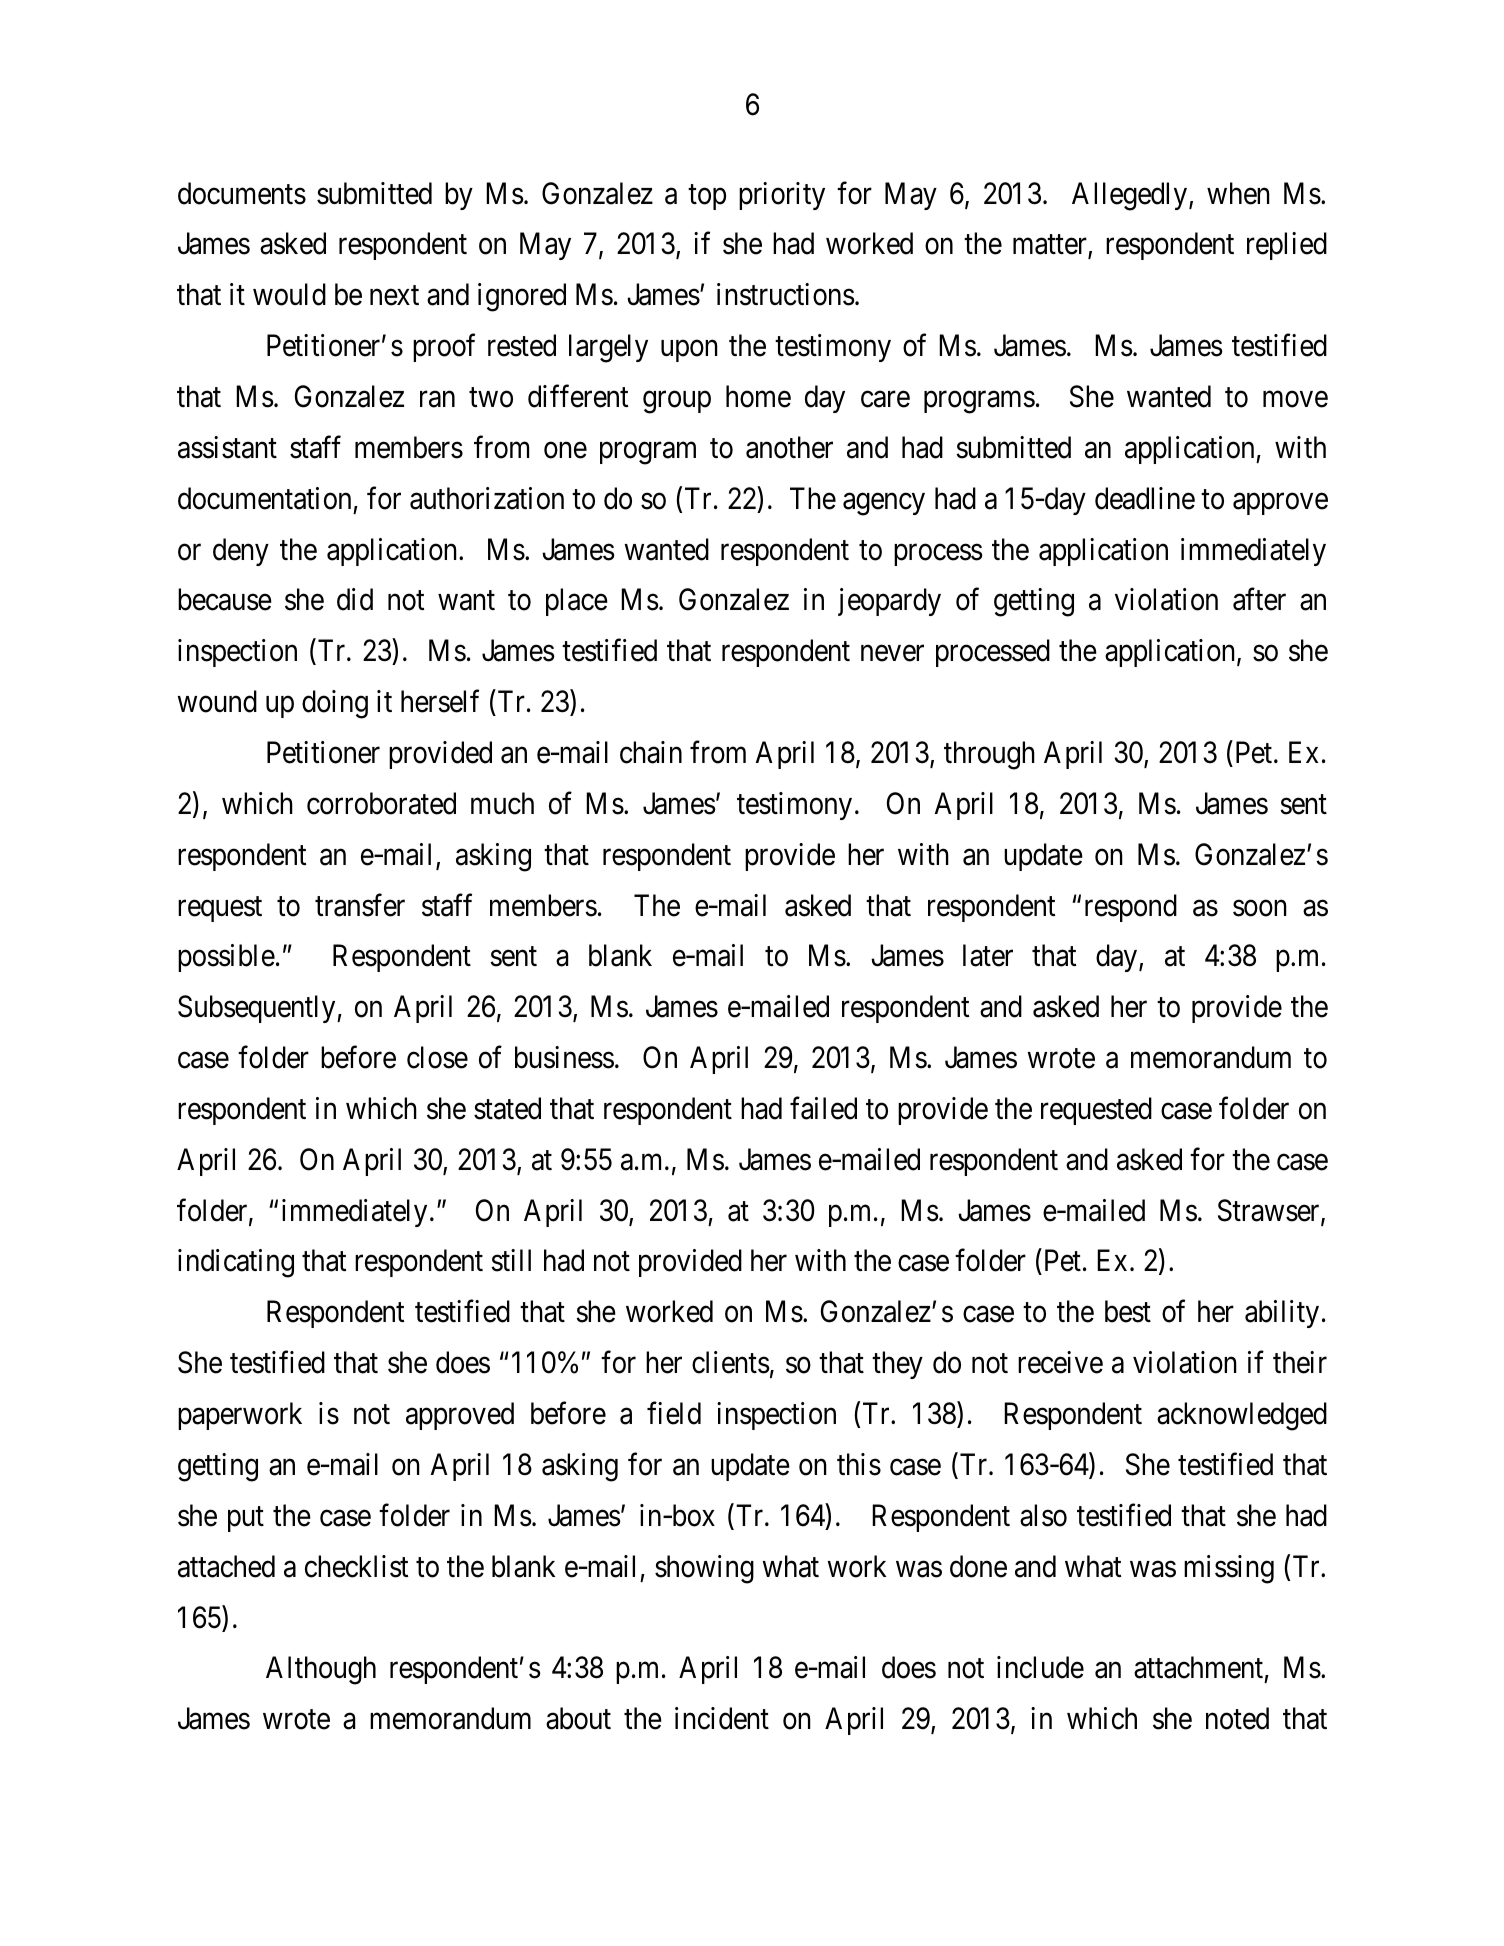 This screenshot has width=1504, height=1946. I want to click on noted, so click(1237, 1718).
